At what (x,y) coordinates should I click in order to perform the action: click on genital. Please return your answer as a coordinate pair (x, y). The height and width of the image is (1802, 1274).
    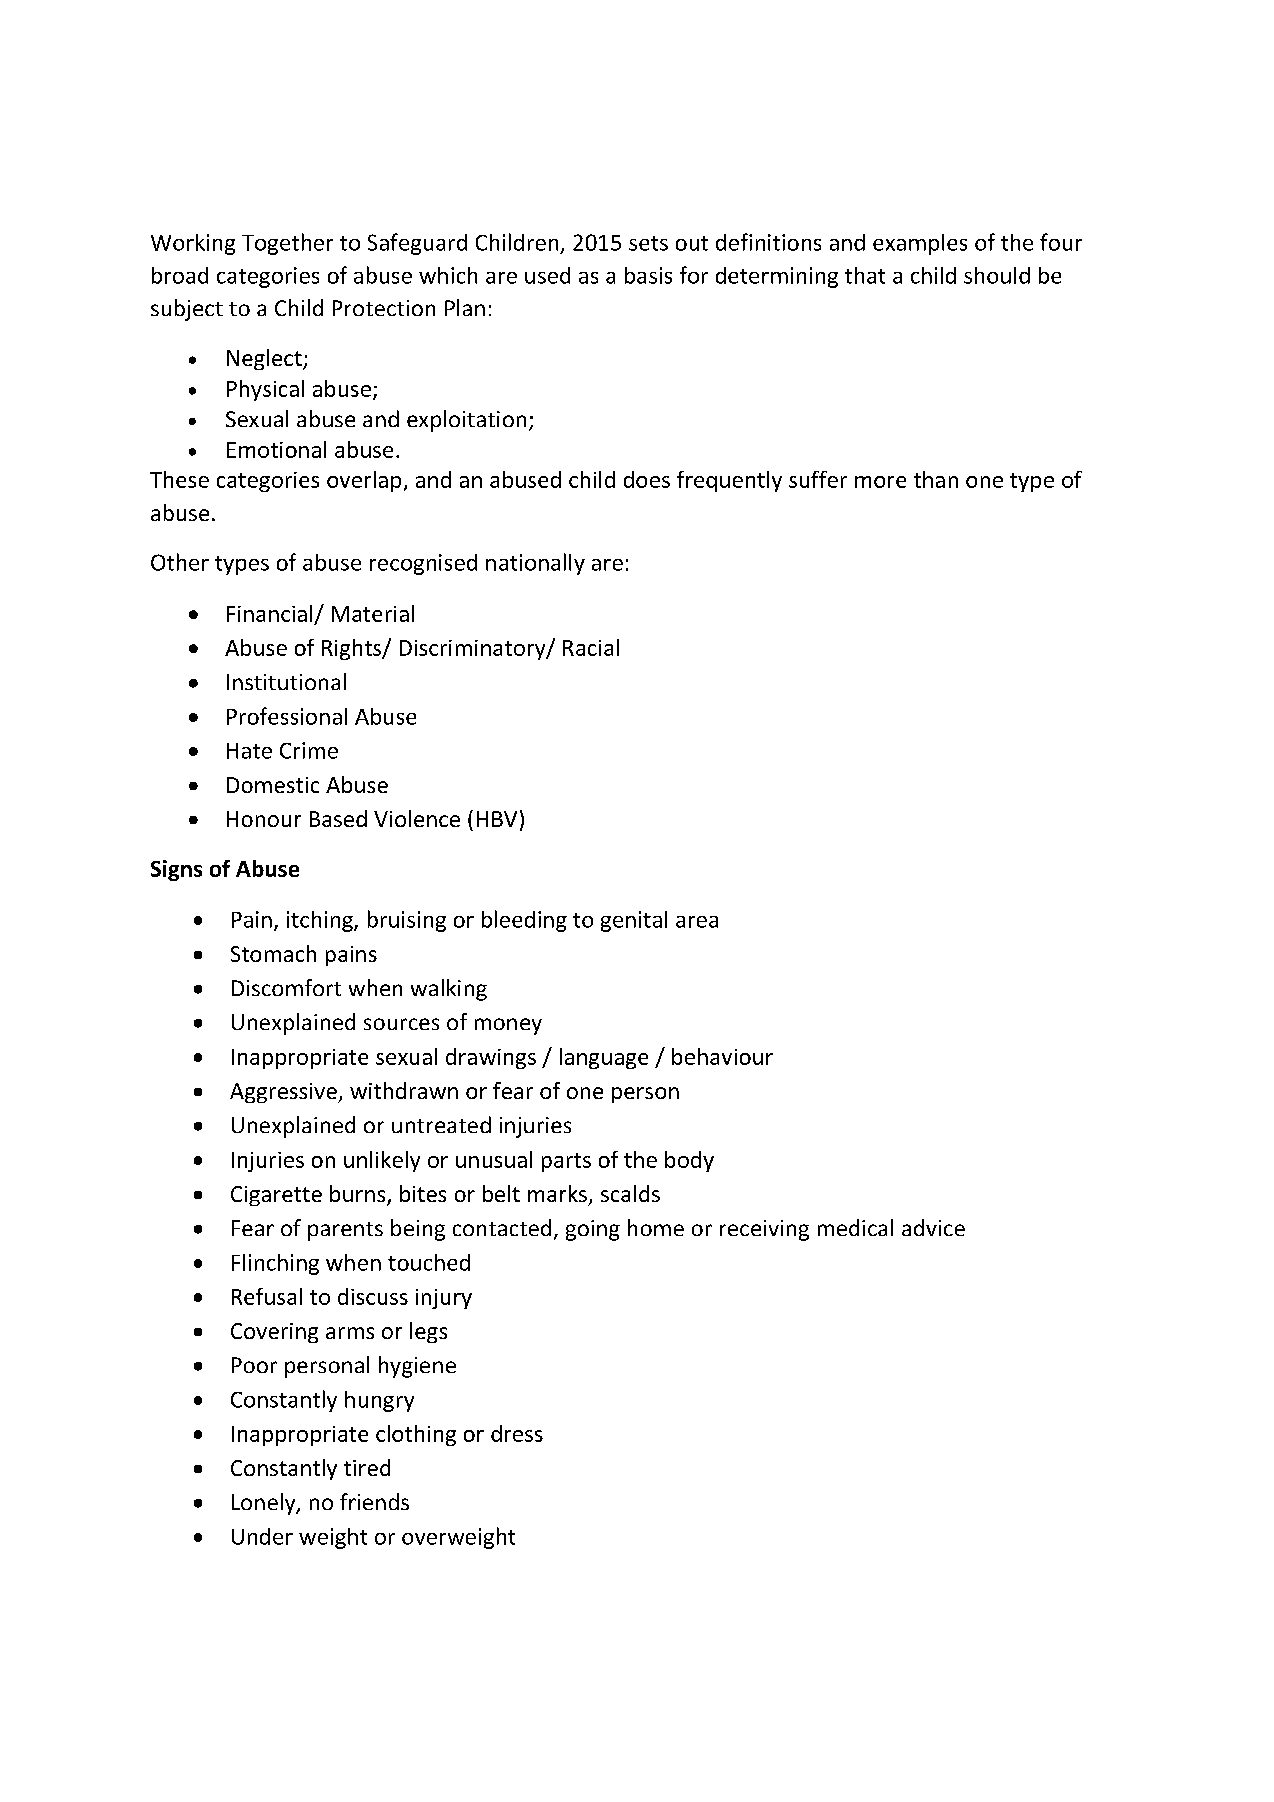
    Looking at the image, I should click on (634, 921).
